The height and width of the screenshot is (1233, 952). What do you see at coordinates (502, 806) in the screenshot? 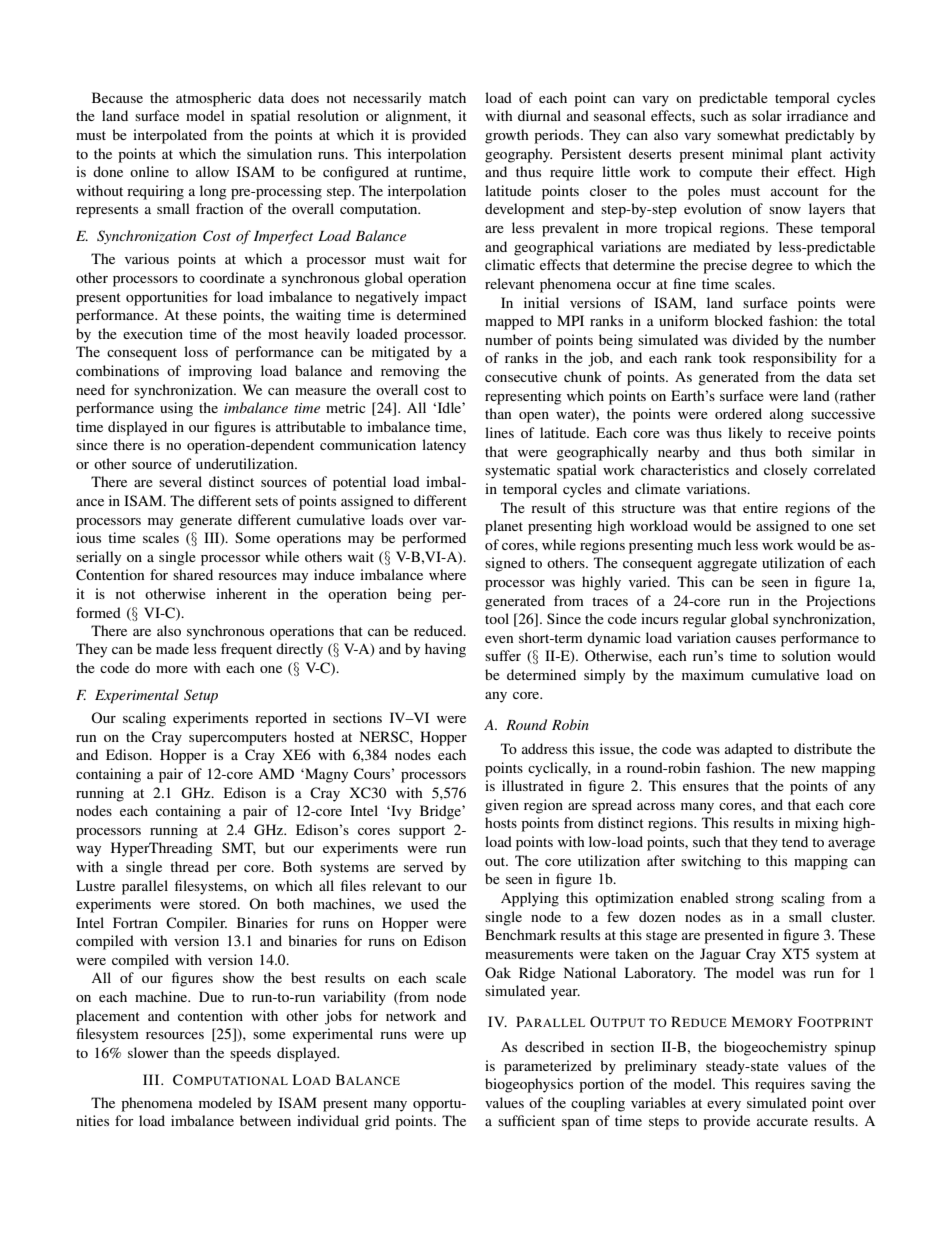
I see `given` at bounding box center [502, 806].
